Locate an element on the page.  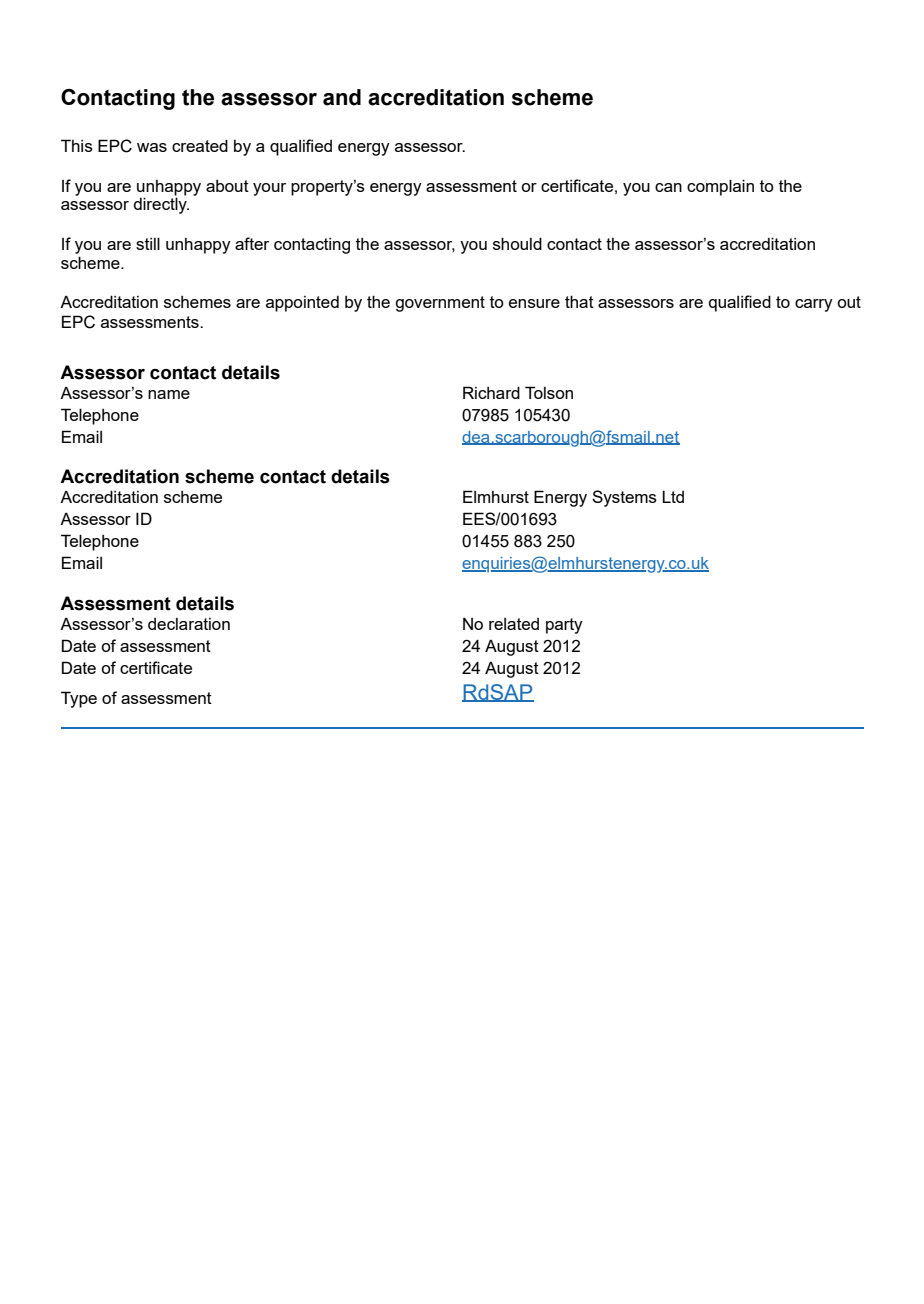
complain is located at coordinates (720, 187).
